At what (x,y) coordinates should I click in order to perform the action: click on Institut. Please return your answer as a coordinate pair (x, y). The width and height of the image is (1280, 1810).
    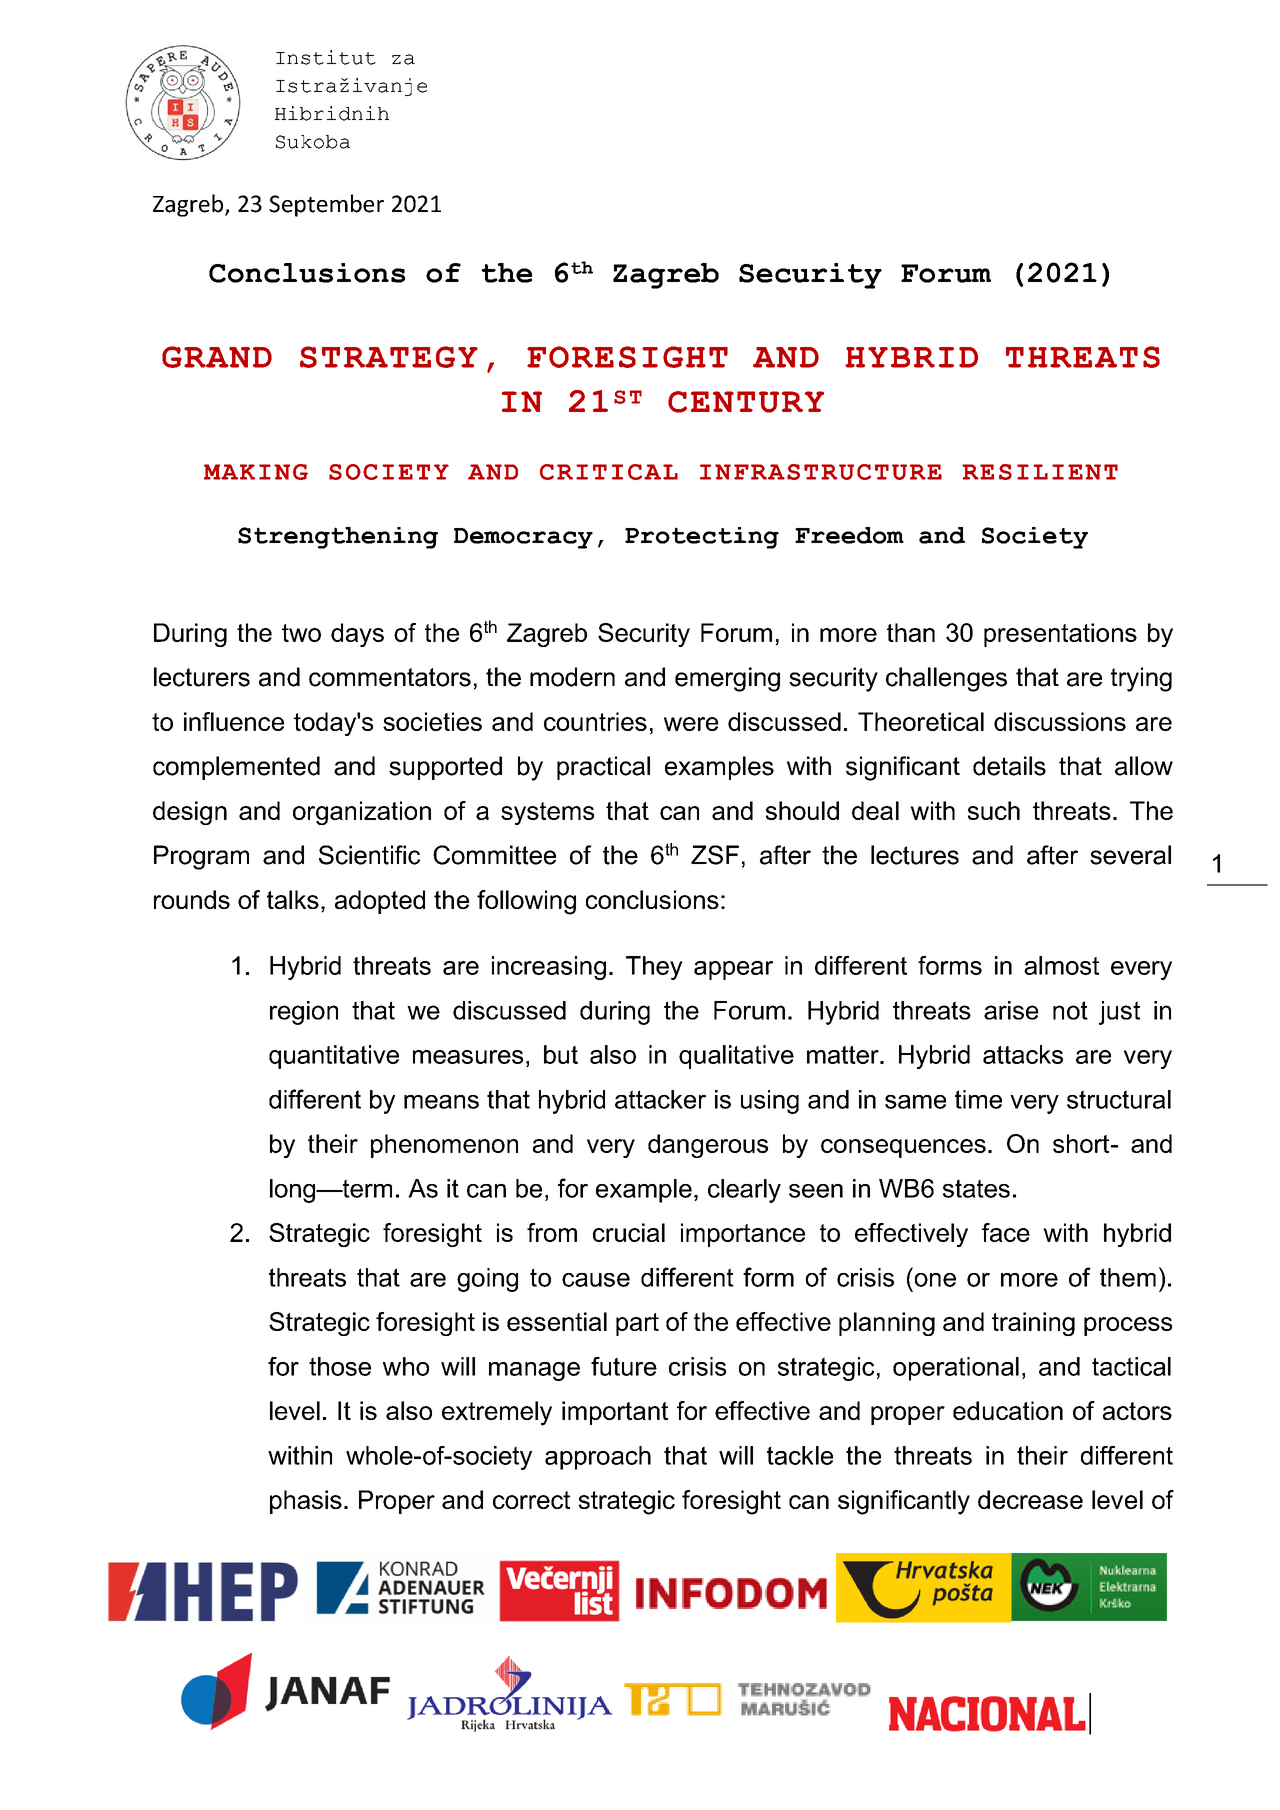
    Looking at the image, I should click on (326, 57).
